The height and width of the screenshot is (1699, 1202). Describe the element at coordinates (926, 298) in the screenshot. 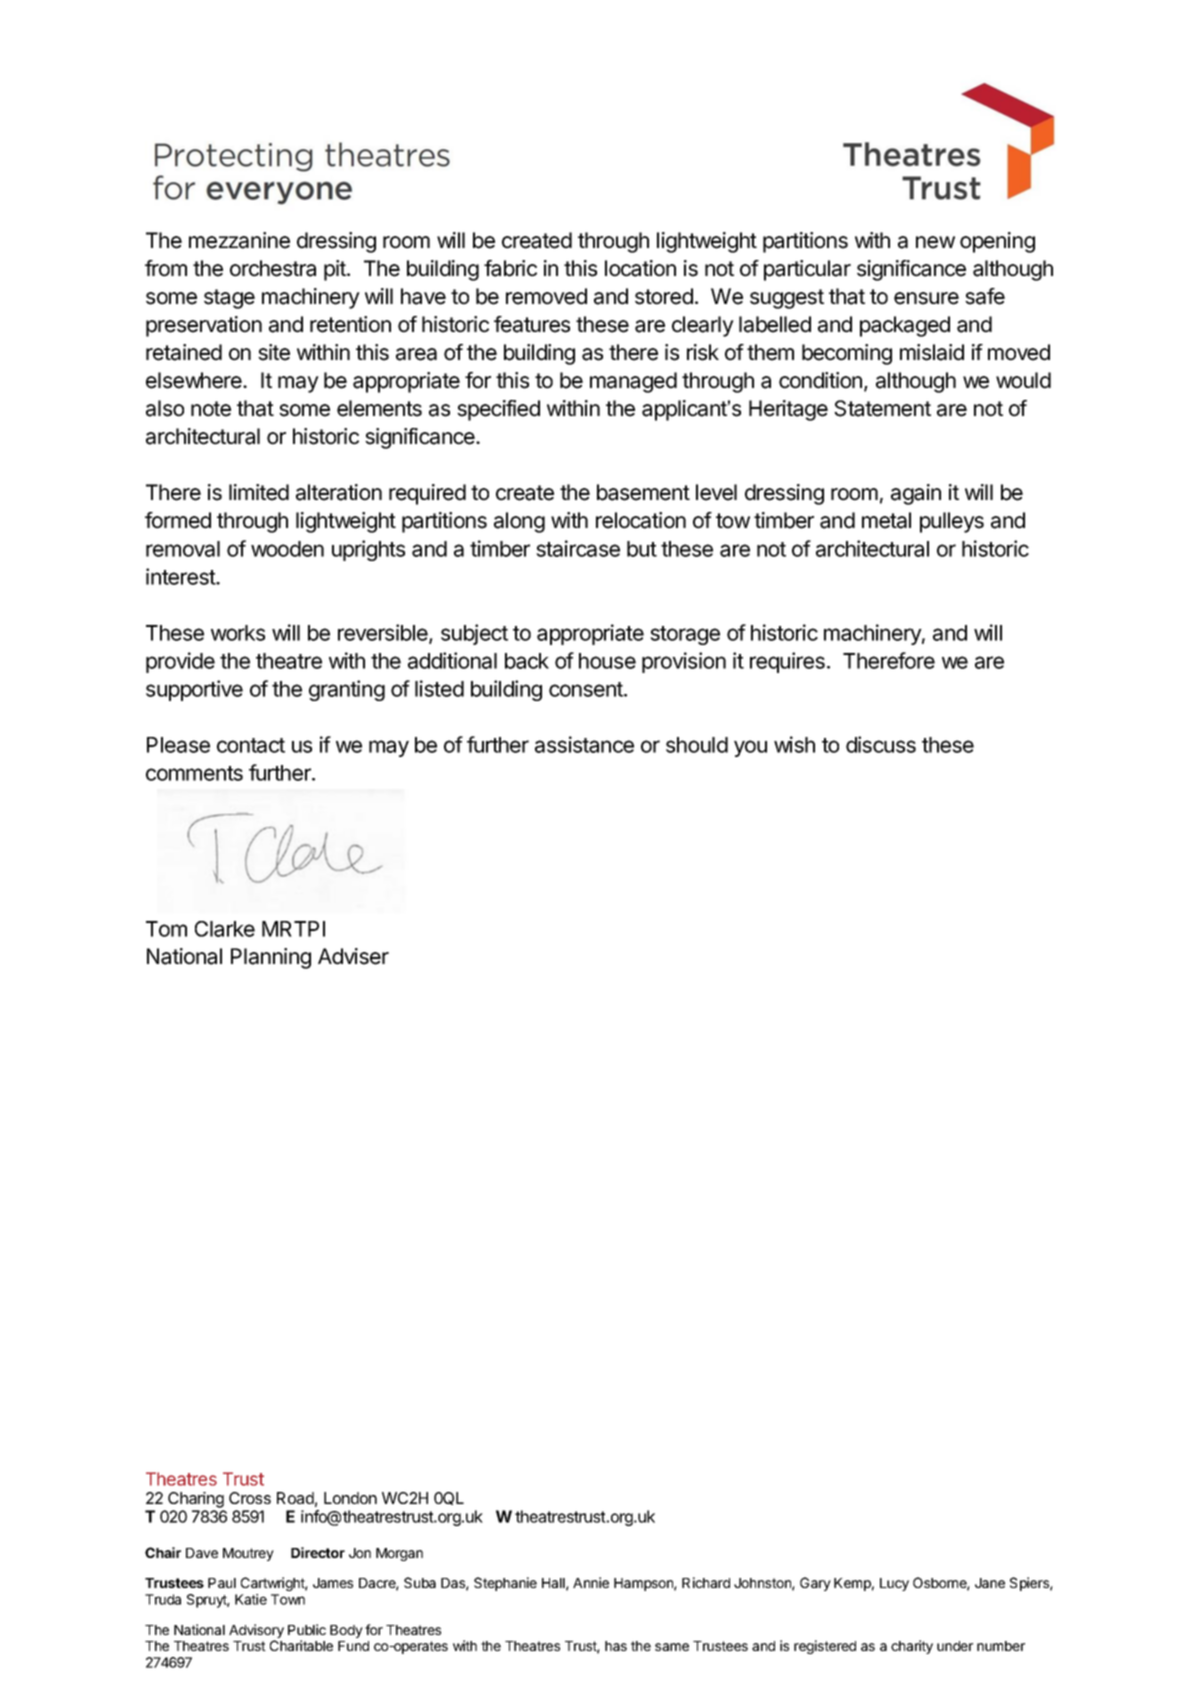

I see `ensure` at that location.
